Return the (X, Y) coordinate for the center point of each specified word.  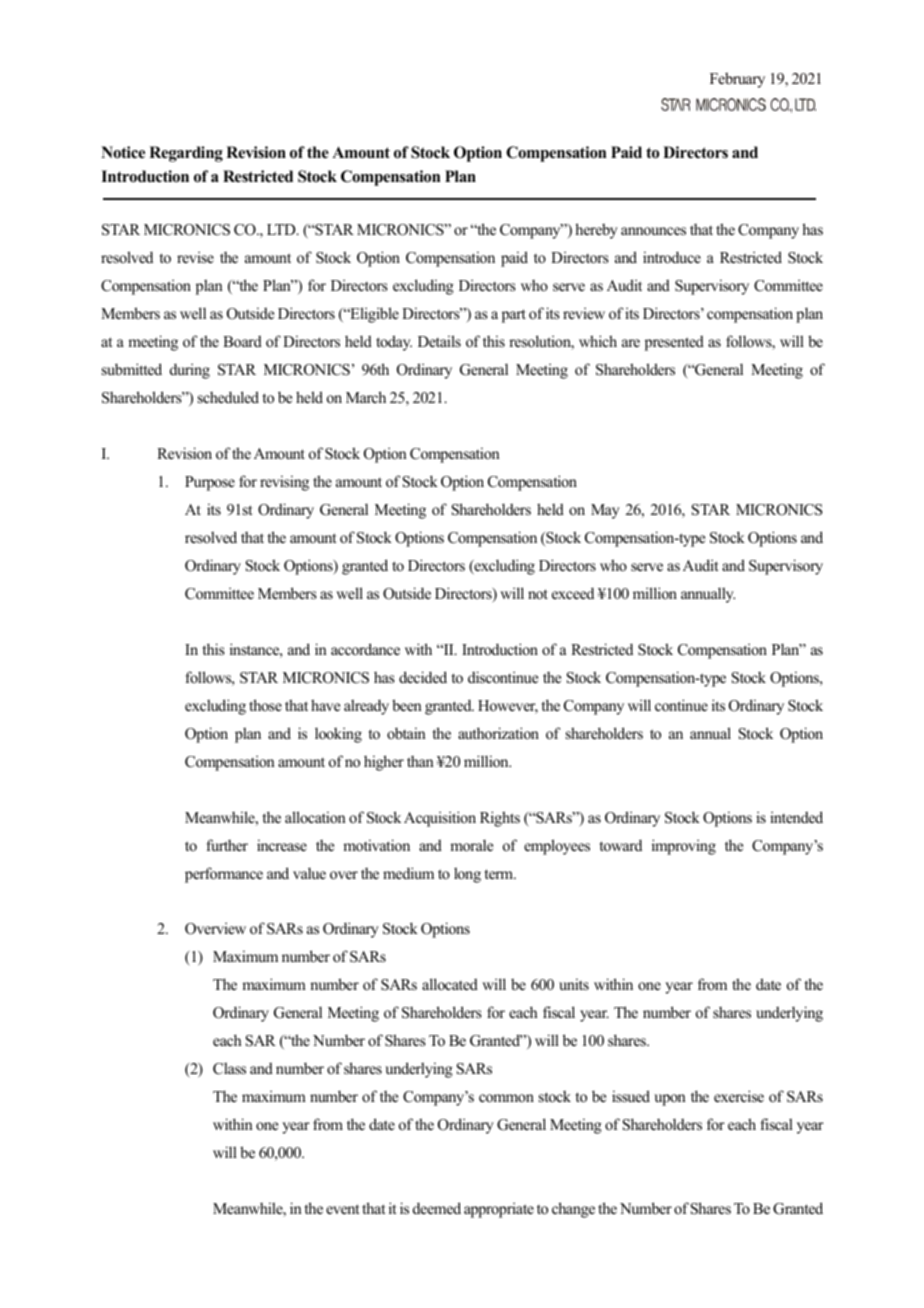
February (737, 80)
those (265, 705)
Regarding (186, 154)
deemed (437, 1208)
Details (439, 341)
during (190, 371)
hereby (596, 231)
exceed (573, 593)
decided (423, 677)
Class (229, 1068)
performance (224, 875)
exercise (739, 1096)
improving (684, 847)
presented (674, 343)
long (467, 875)
